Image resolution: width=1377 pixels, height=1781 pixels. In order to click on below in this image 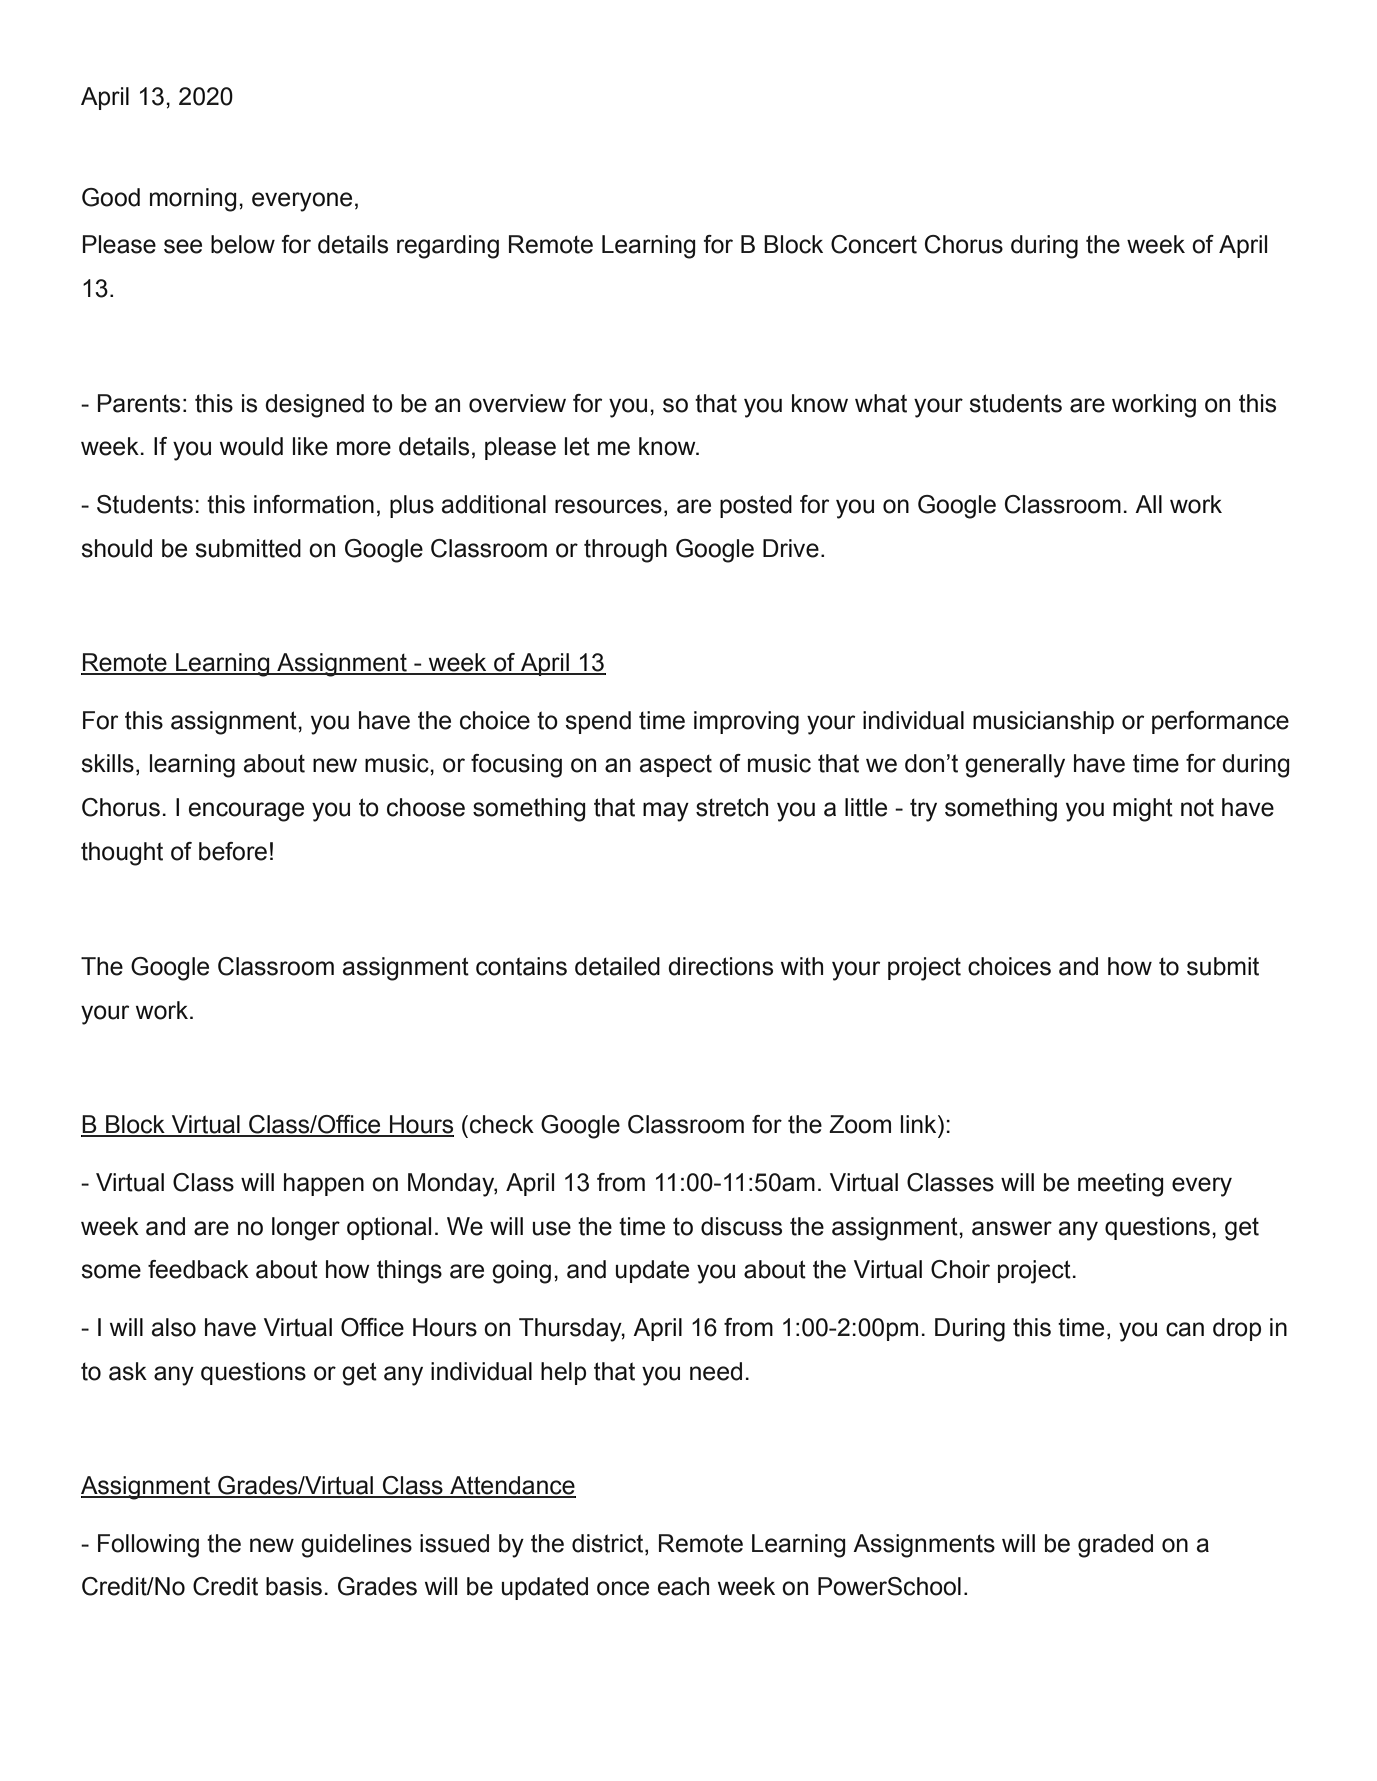, I will do `click(243, 244)`.
